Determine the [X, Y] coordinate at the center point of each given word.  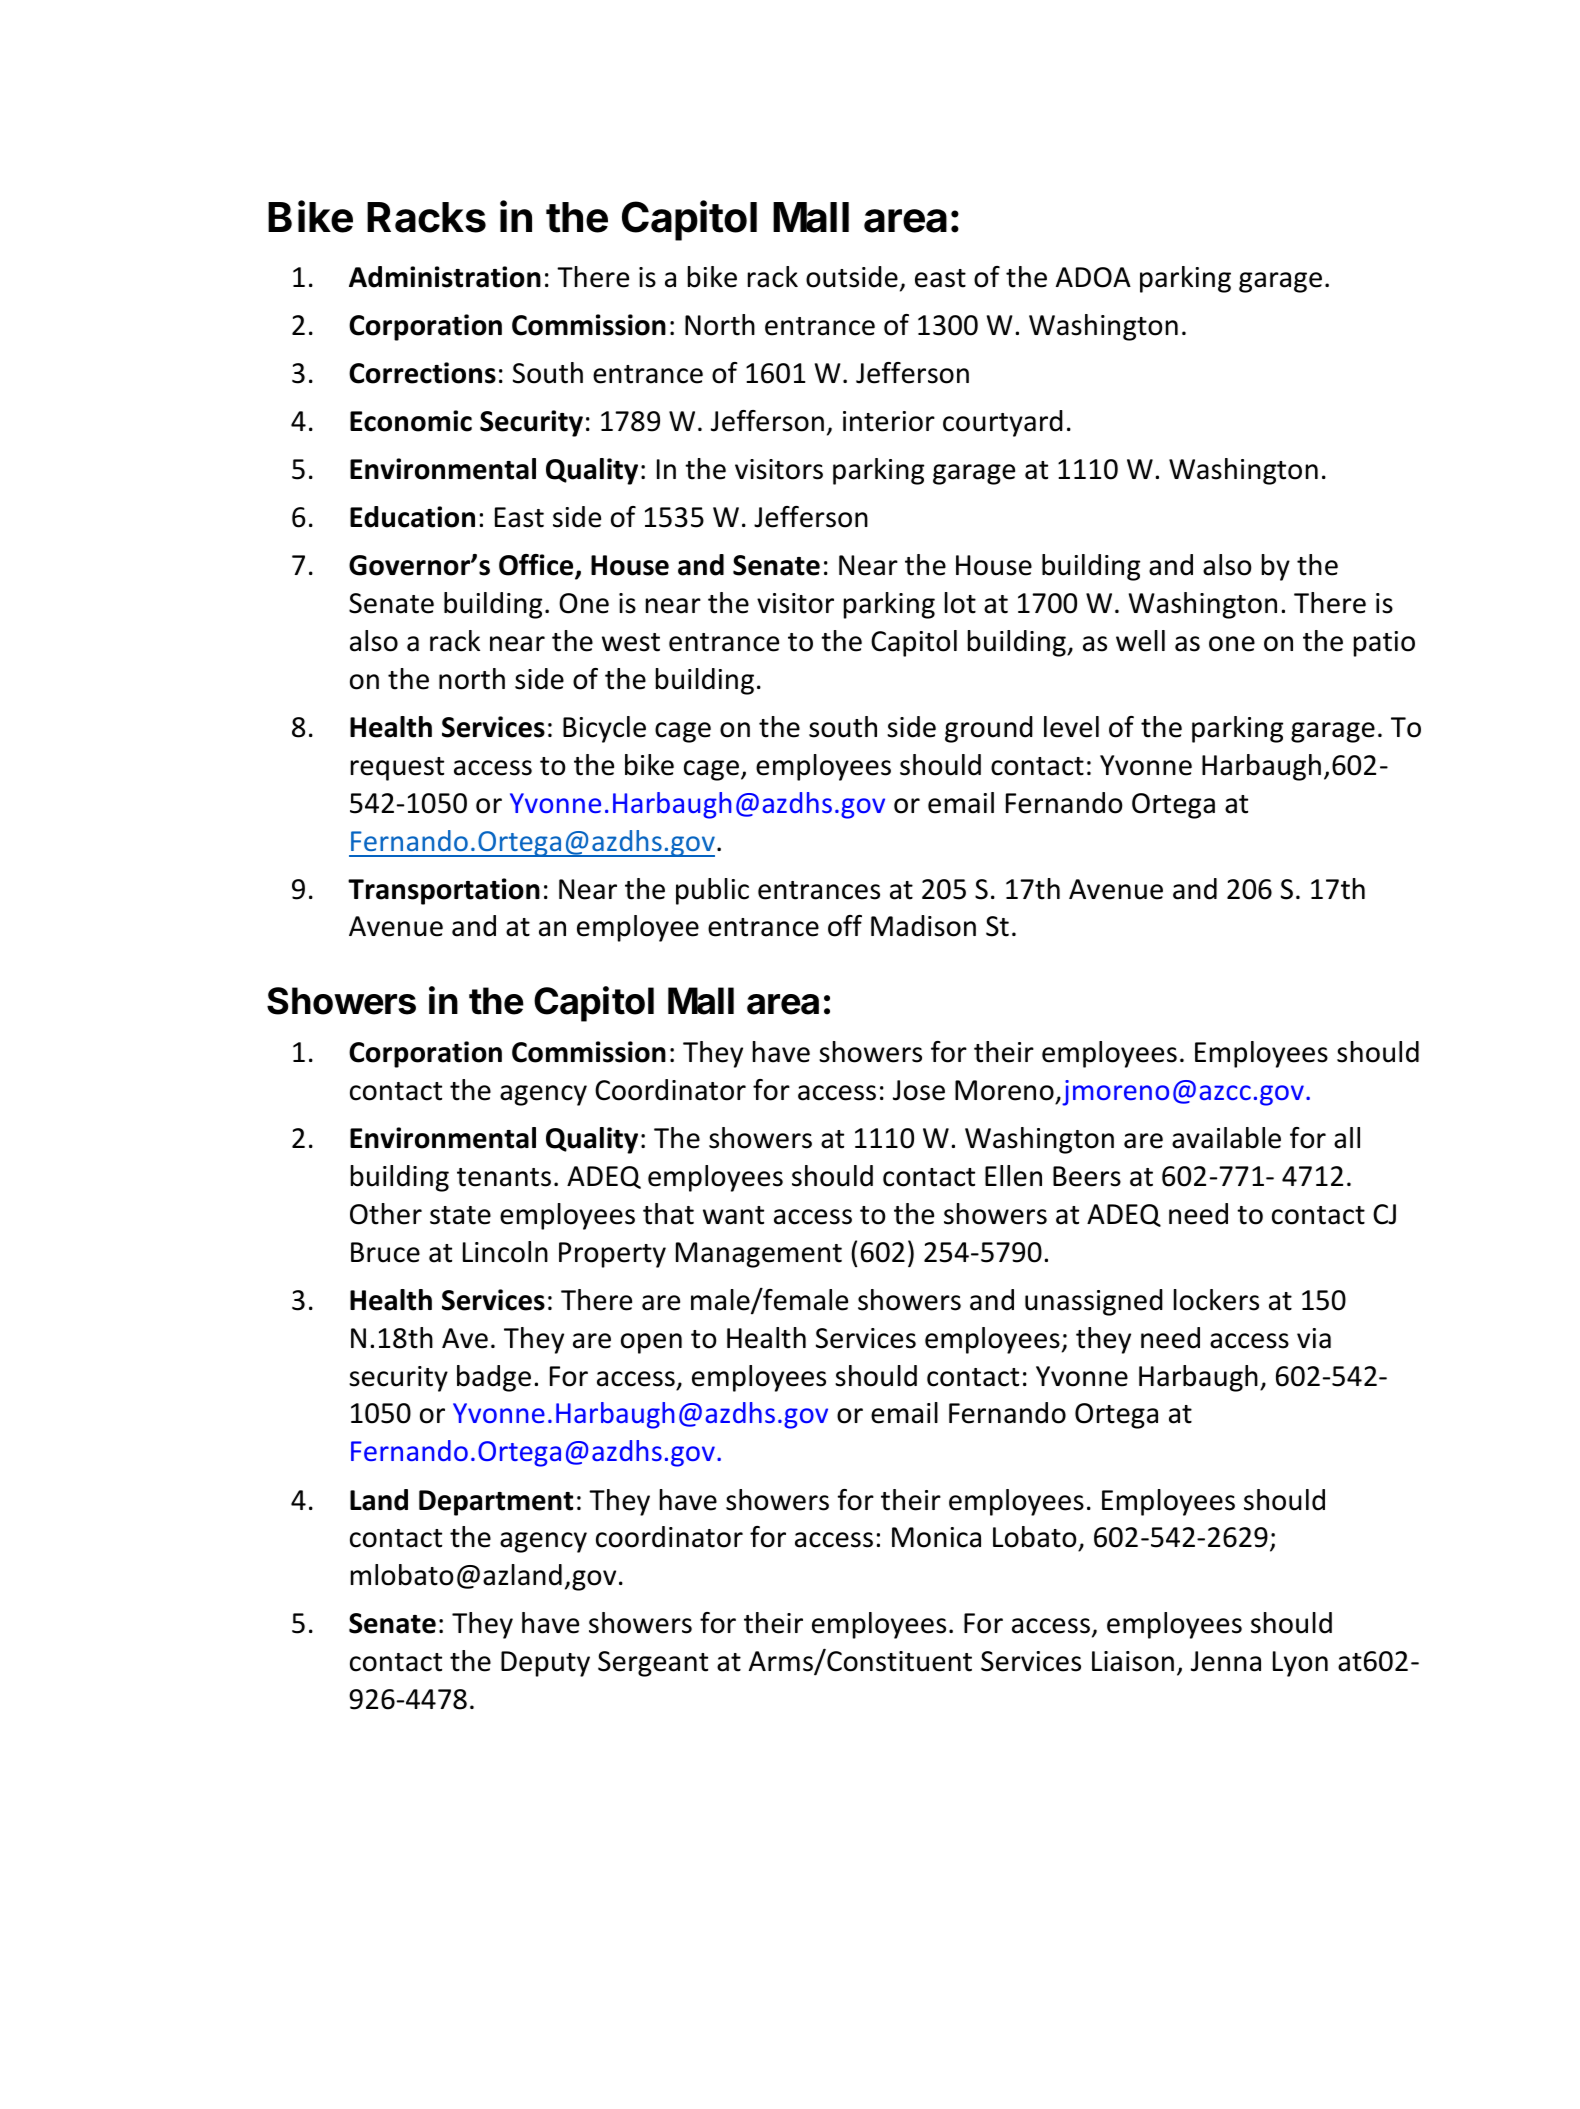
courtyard [1003, 423]
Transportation [444, 891]
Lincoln [505, 1252]
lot [960, 603]
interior [889, 421]
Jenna [1226, 1661]
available [1226, 1138]
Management [759, 1255]
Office [537, 566]
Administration [445, 277]
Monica [936, 1537]
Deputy [545, 1664]
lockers [1216, 1300]
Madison [923, 926]
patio [1384, 644]
